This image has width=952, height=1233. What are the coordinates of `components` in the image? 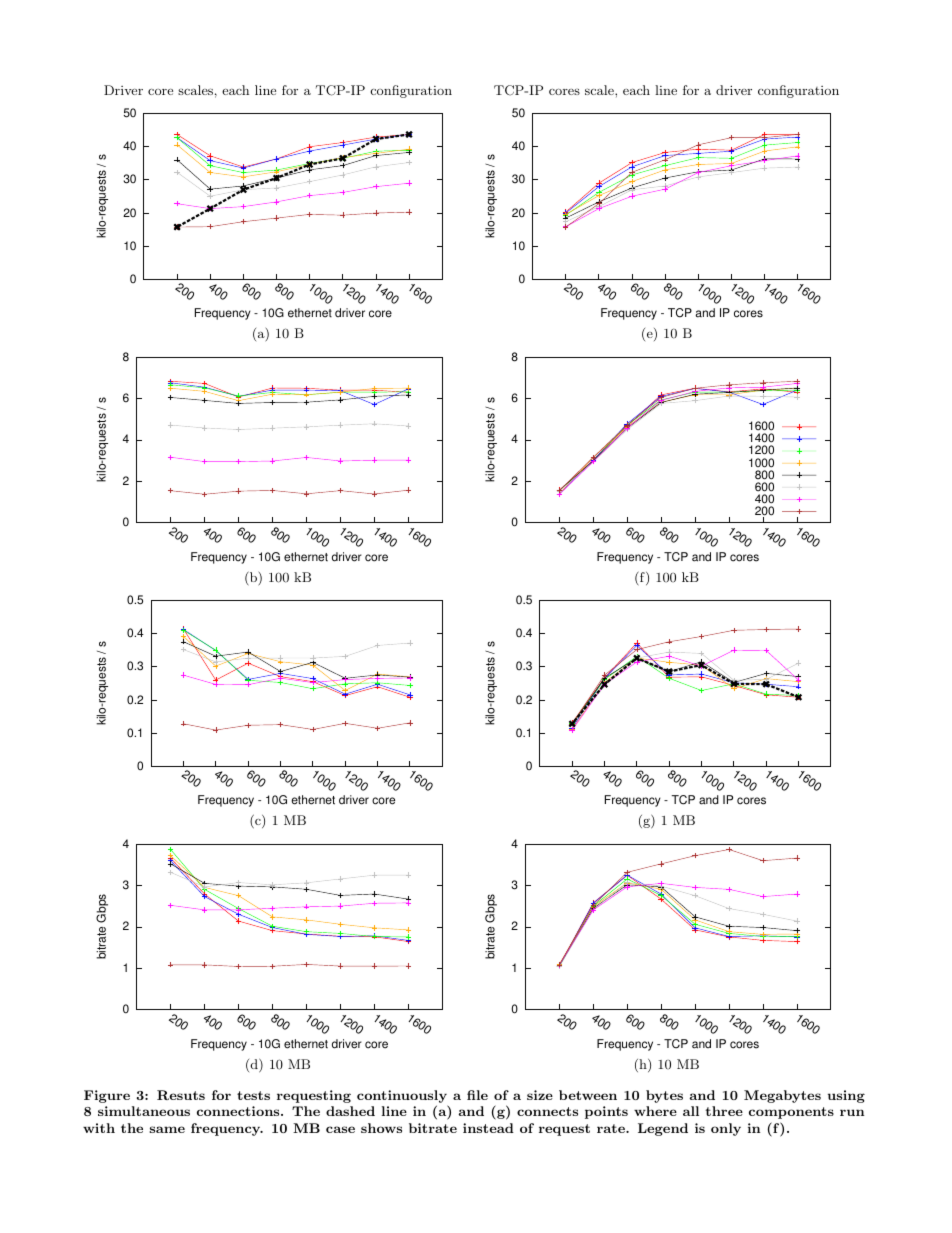 It's located at (791, 1113).
